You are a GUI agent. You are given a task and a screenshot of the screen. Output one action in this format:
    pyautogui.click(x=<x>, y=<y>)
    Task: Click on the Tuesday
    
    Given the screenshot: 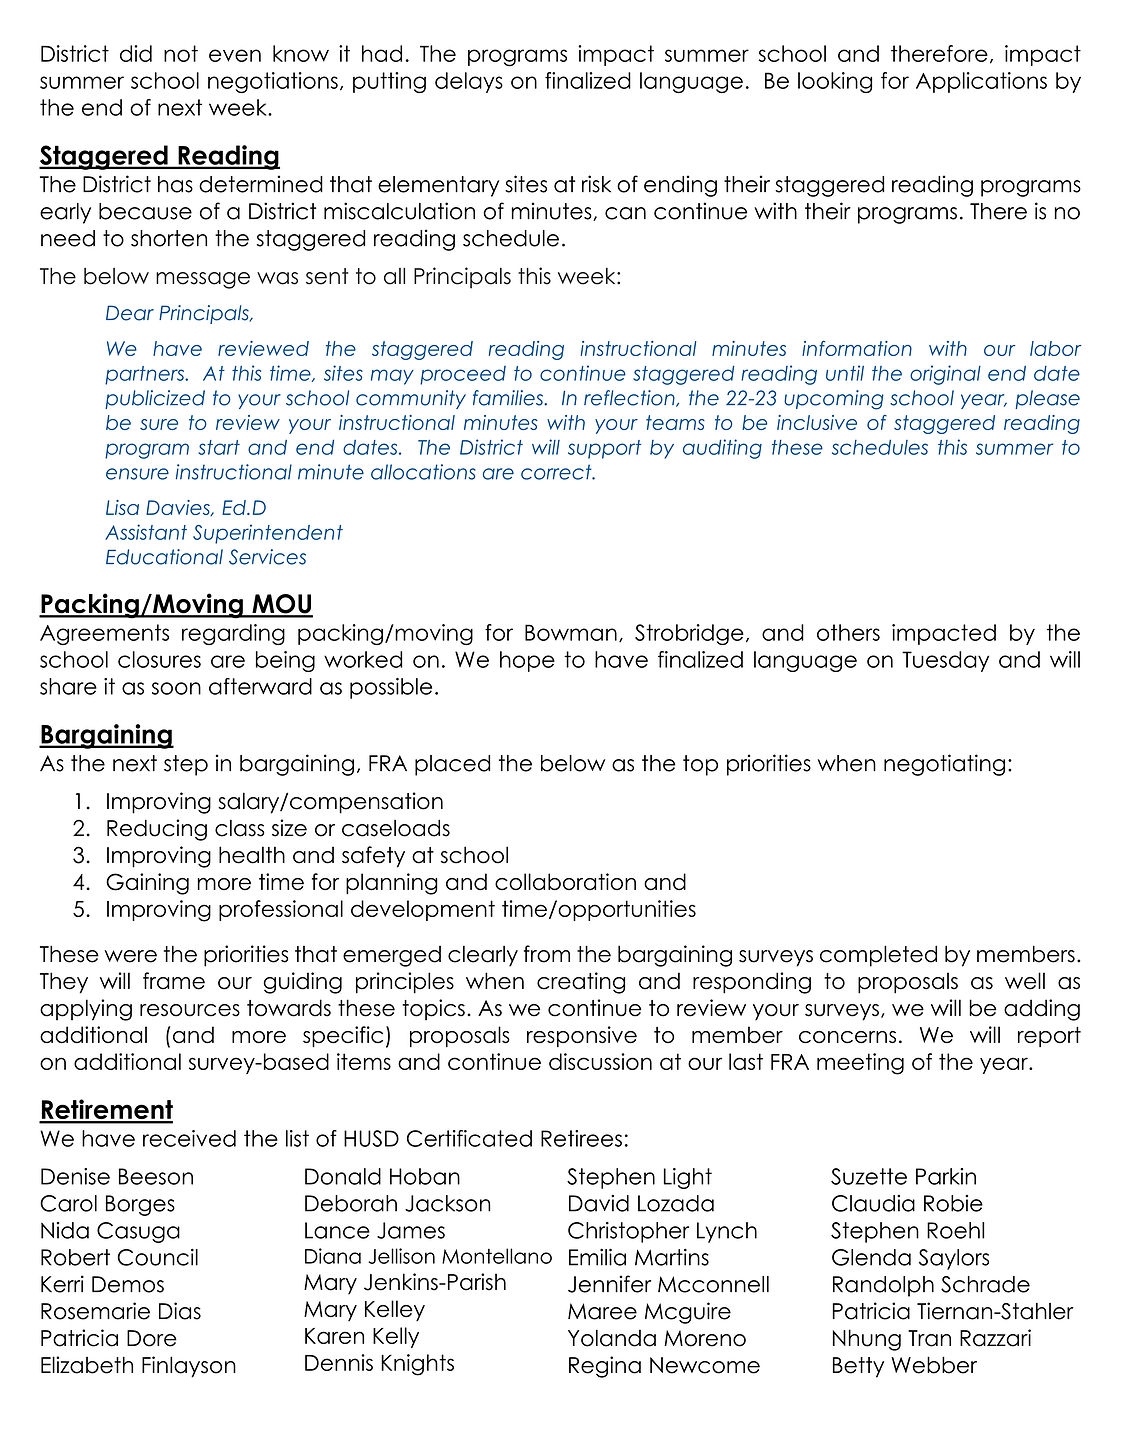 What is the action you would take?
    pyautogui.click(x=945, y=661)
